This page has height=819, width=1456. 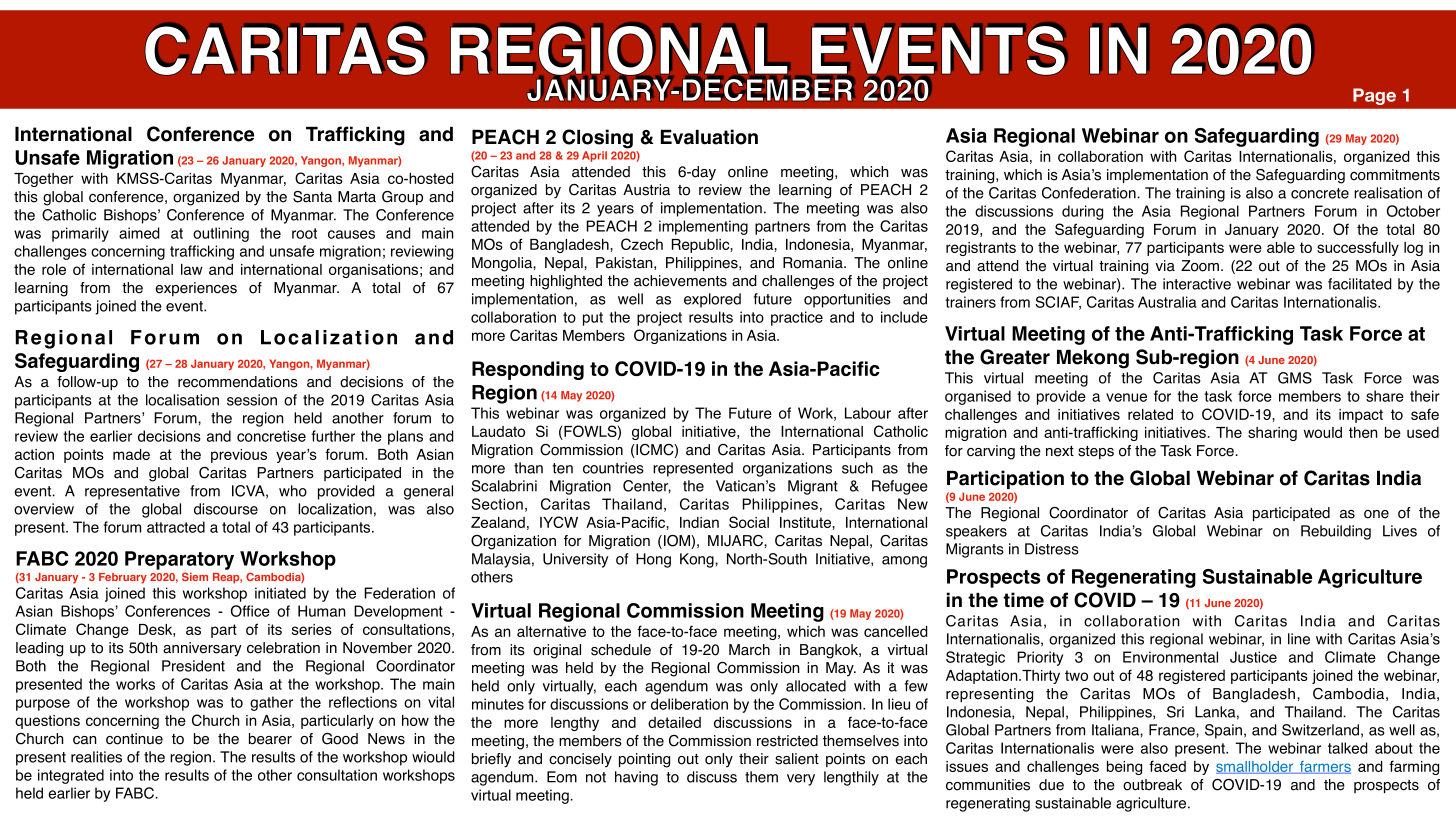 What do you see at coordinates (749, 650) in the page?
I see `March` at bounding box center [749, 650].
